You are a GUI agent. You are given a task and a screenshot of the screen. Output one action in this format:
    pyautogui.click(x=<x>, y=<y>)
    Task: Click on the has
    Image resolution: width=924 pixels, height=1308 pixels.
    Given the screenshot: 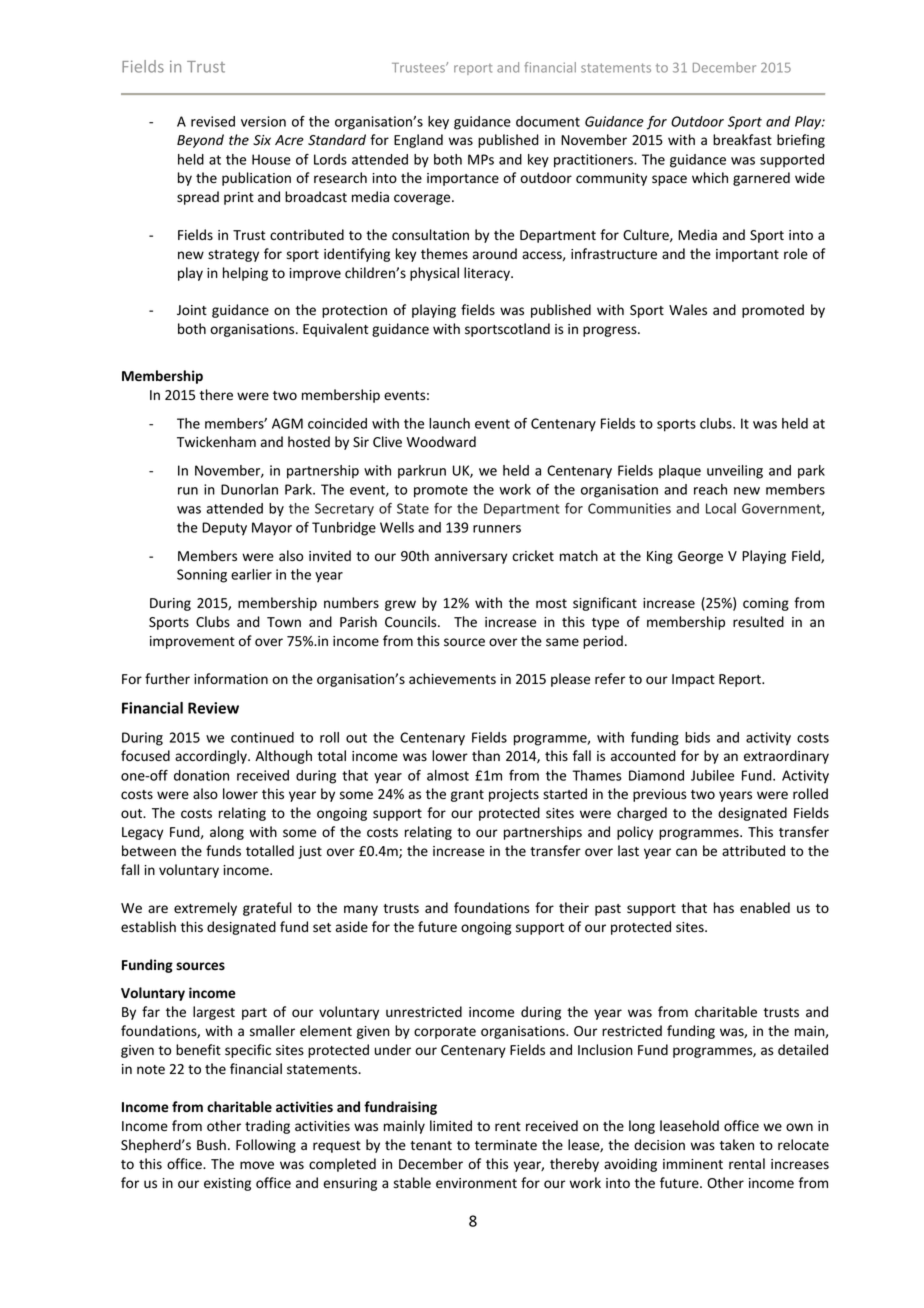 What is the action you would take?
    pyautogui.click(x=724, y=907)
